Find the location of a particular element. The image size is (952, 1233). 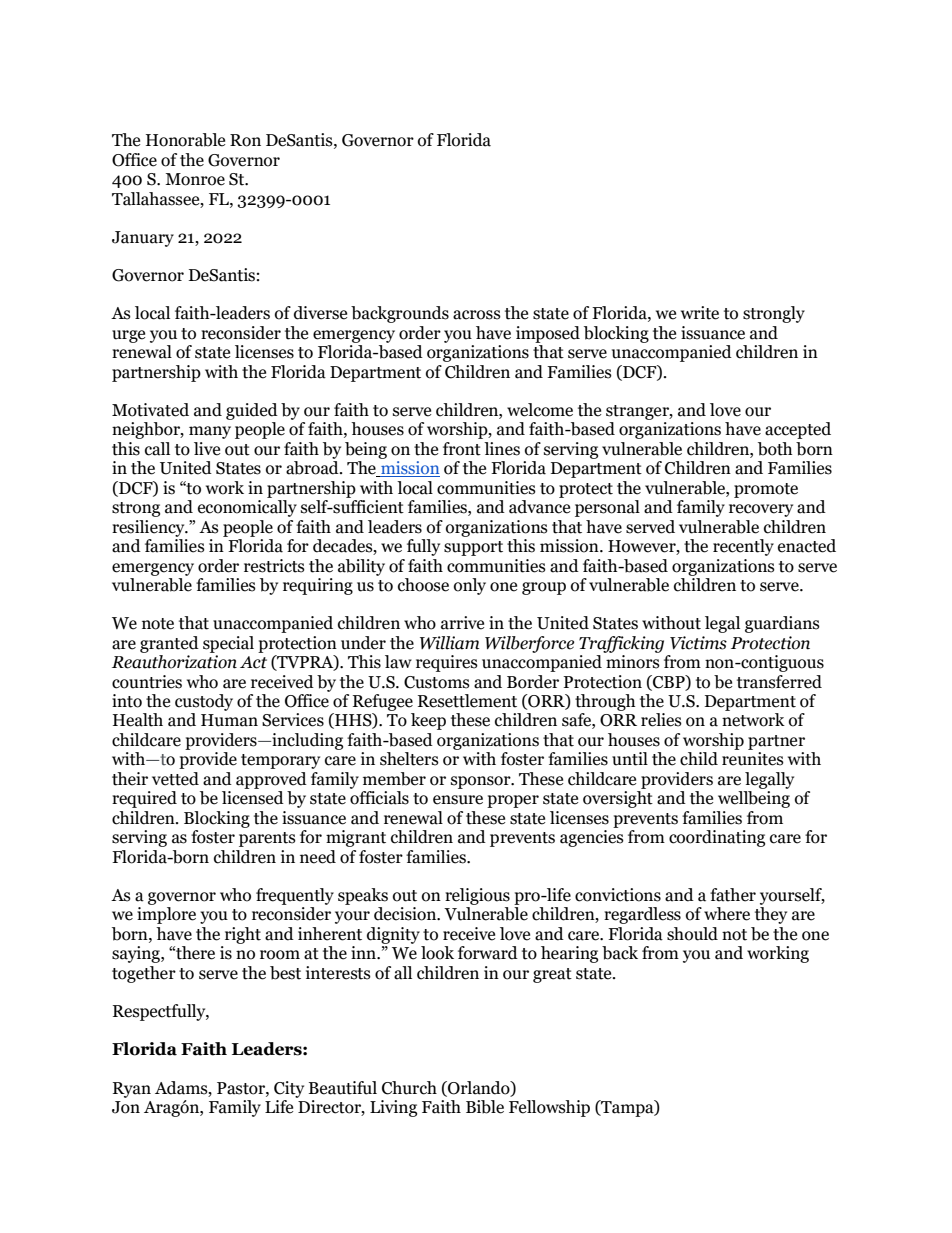

across is located at coordinates (477, 315).
